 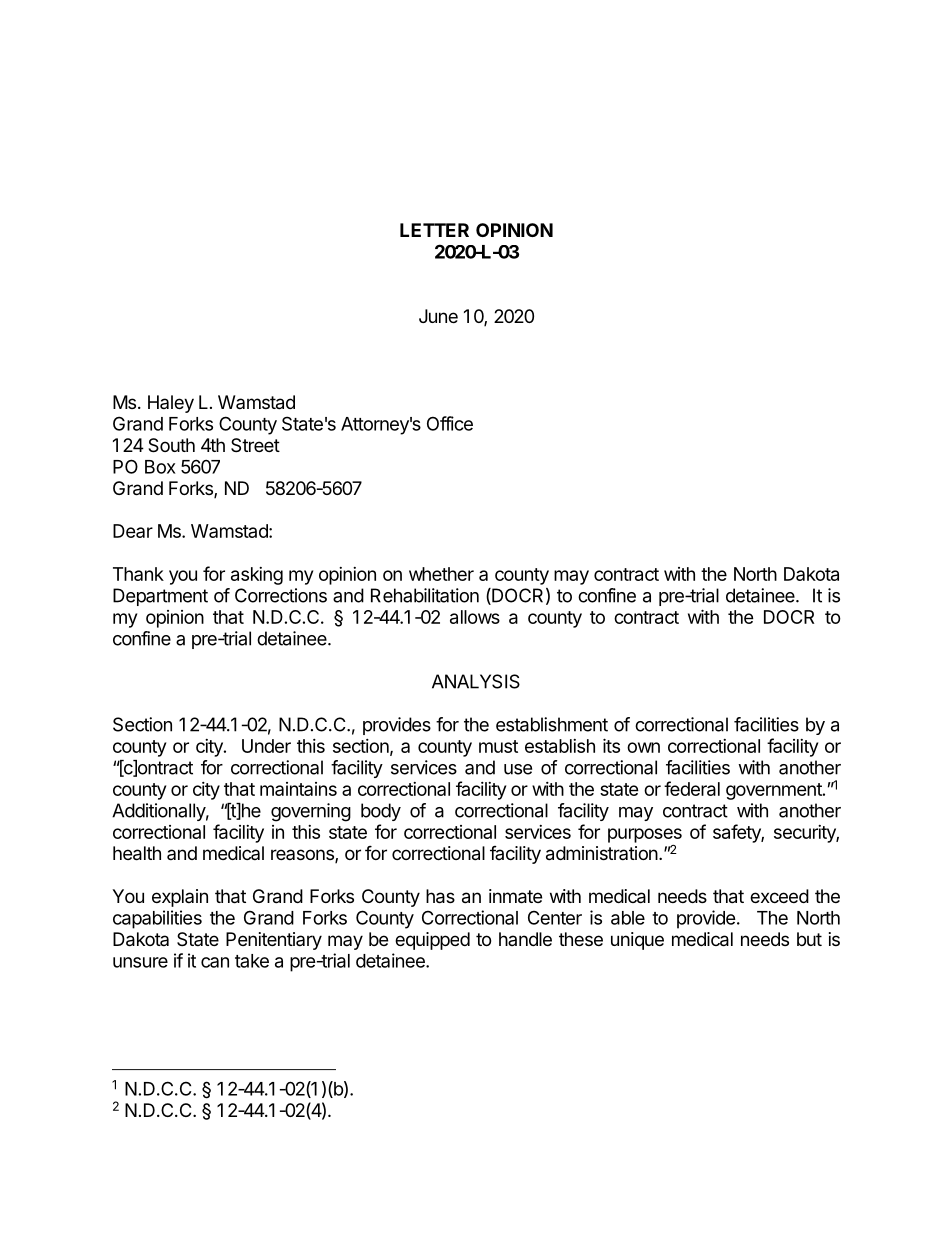 I want to click on June, so click(x=438, y=316).
